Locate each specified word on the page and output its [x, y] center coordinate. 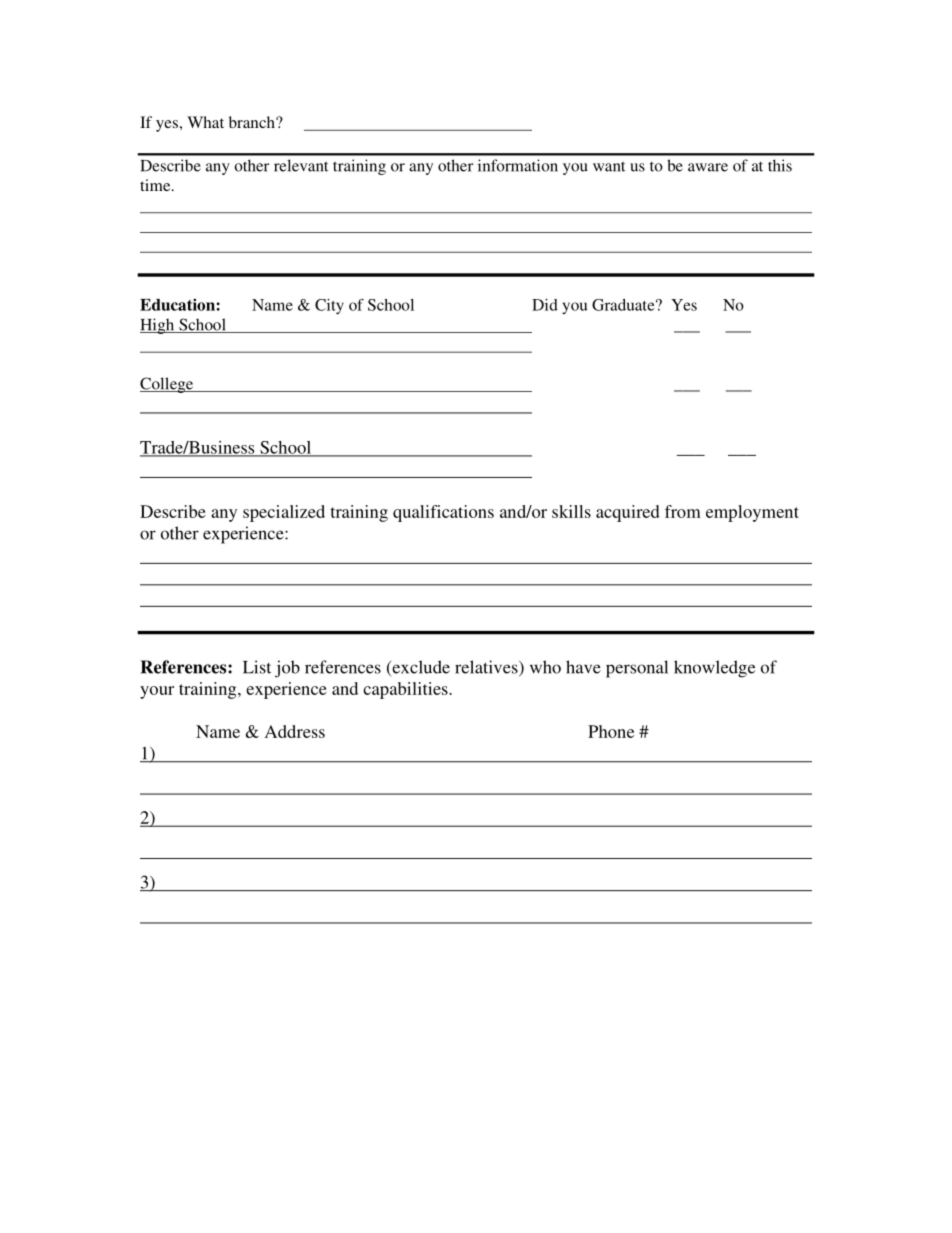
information [518, 165]
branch [253, 122]
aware [708, 167]
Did [545, 305]
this [780, 165]
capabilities [406, 690]
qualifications [443, 513]
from [683, 511]
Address [295, 731]
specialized [284, 513]
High [158, 326]
